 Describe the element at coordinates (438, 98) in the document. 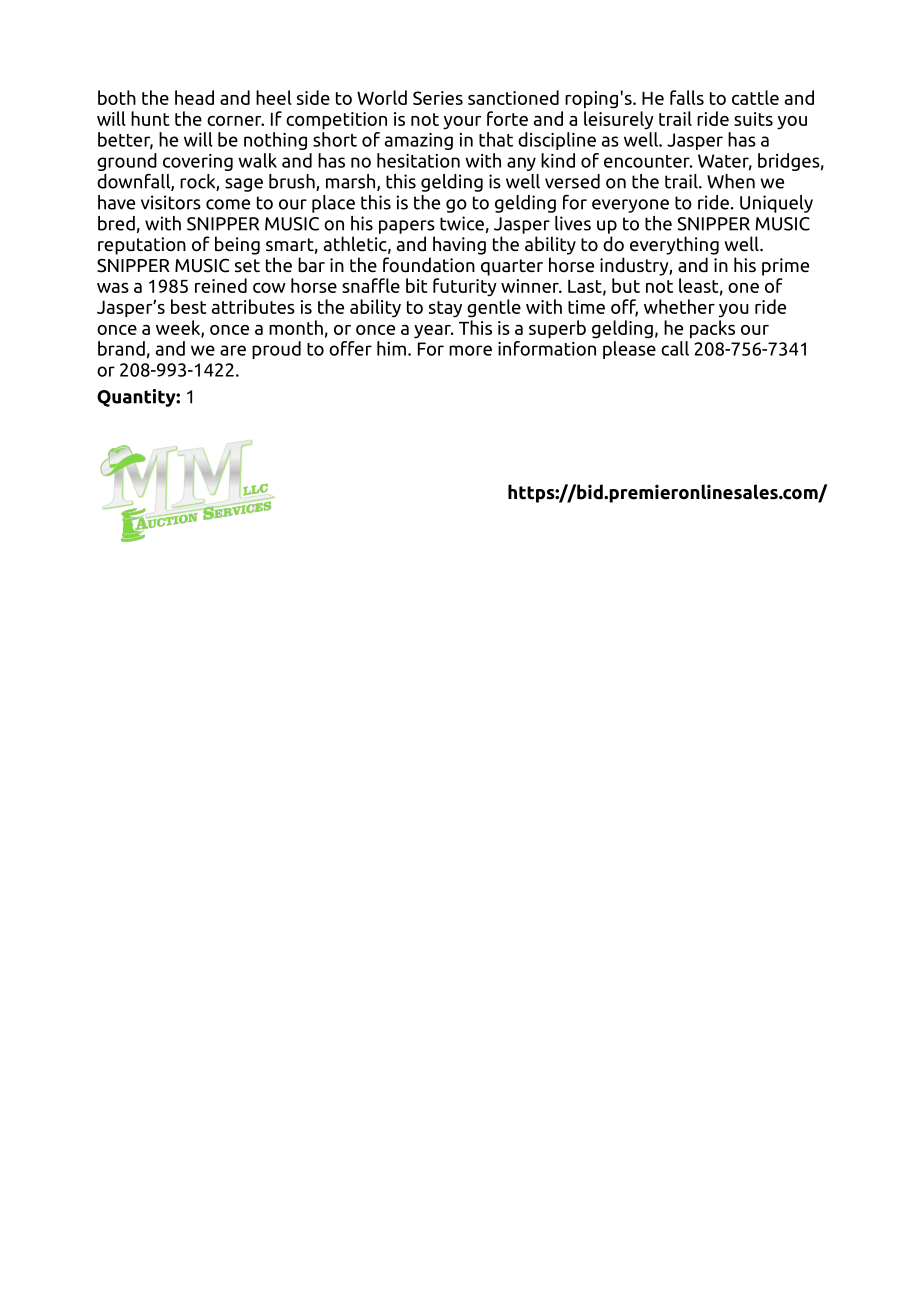

I see `Series` at that location.
